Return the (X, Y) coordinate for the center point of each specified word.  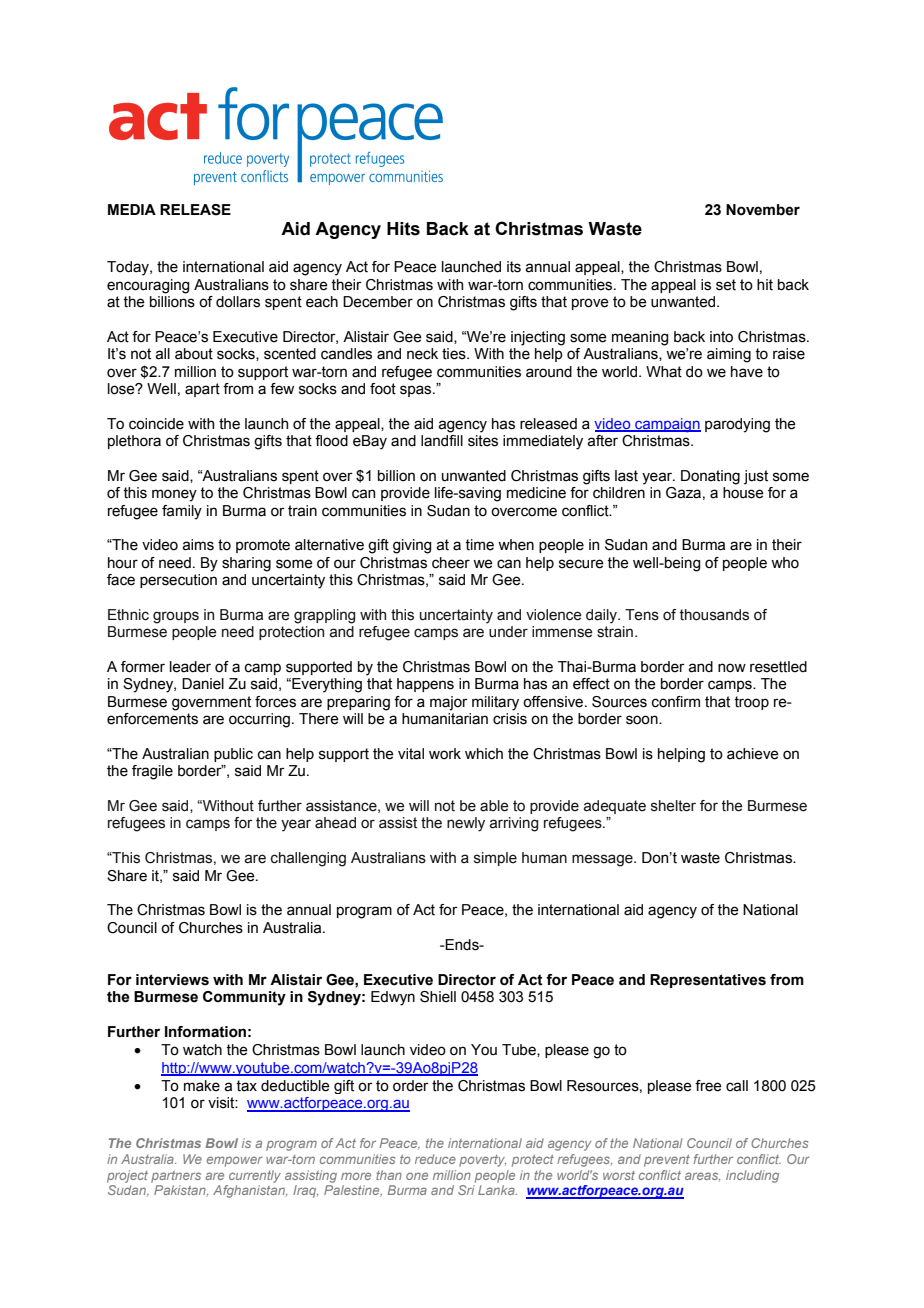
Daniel (203, 684)
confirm (676, 702)
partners (176, 1177)
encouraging (148, 286)
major (449, 703)
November (763, 210)
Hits (403, 229)
